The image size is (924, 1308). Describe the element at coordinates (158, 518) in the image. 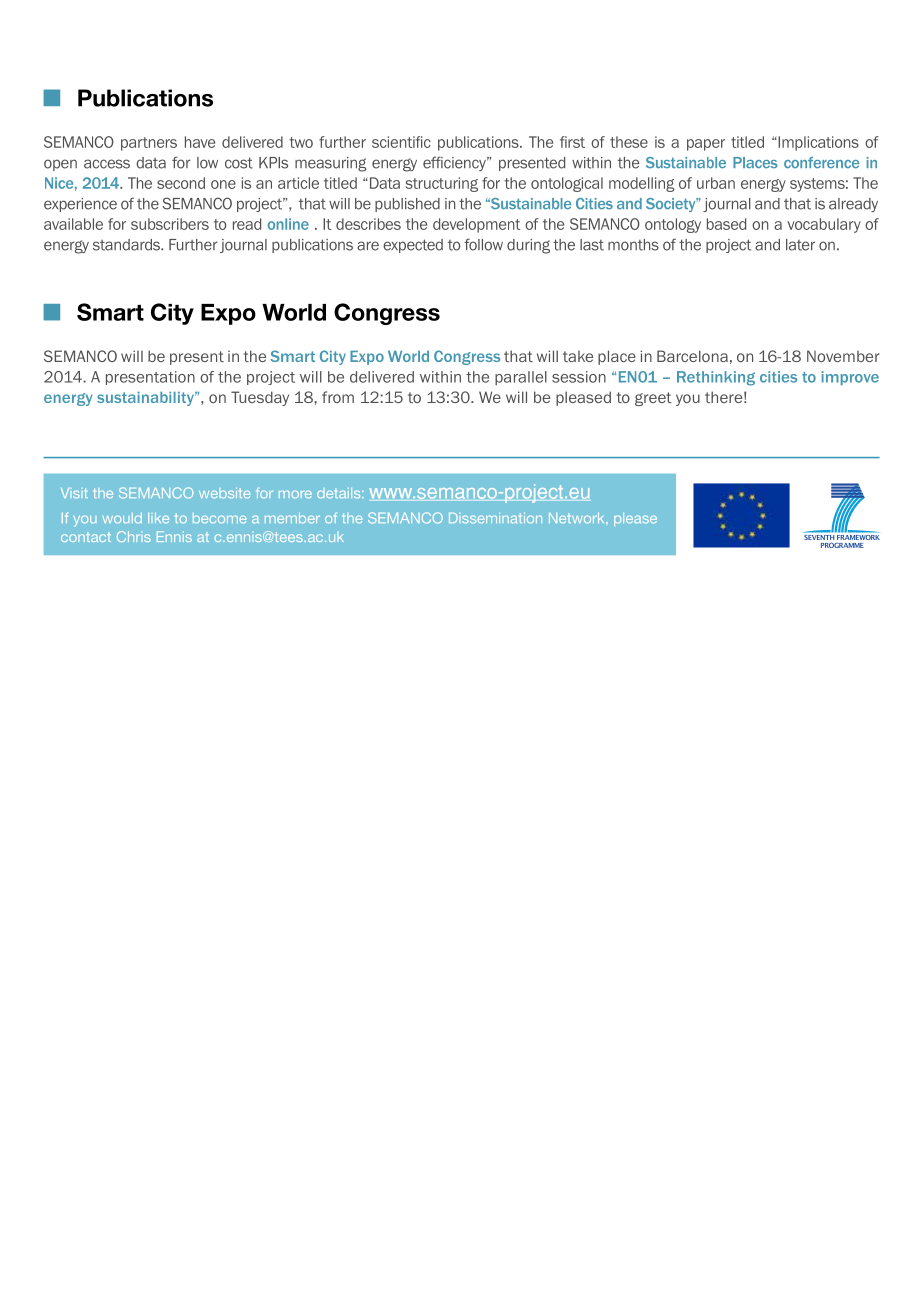

I see `like` at that location.
